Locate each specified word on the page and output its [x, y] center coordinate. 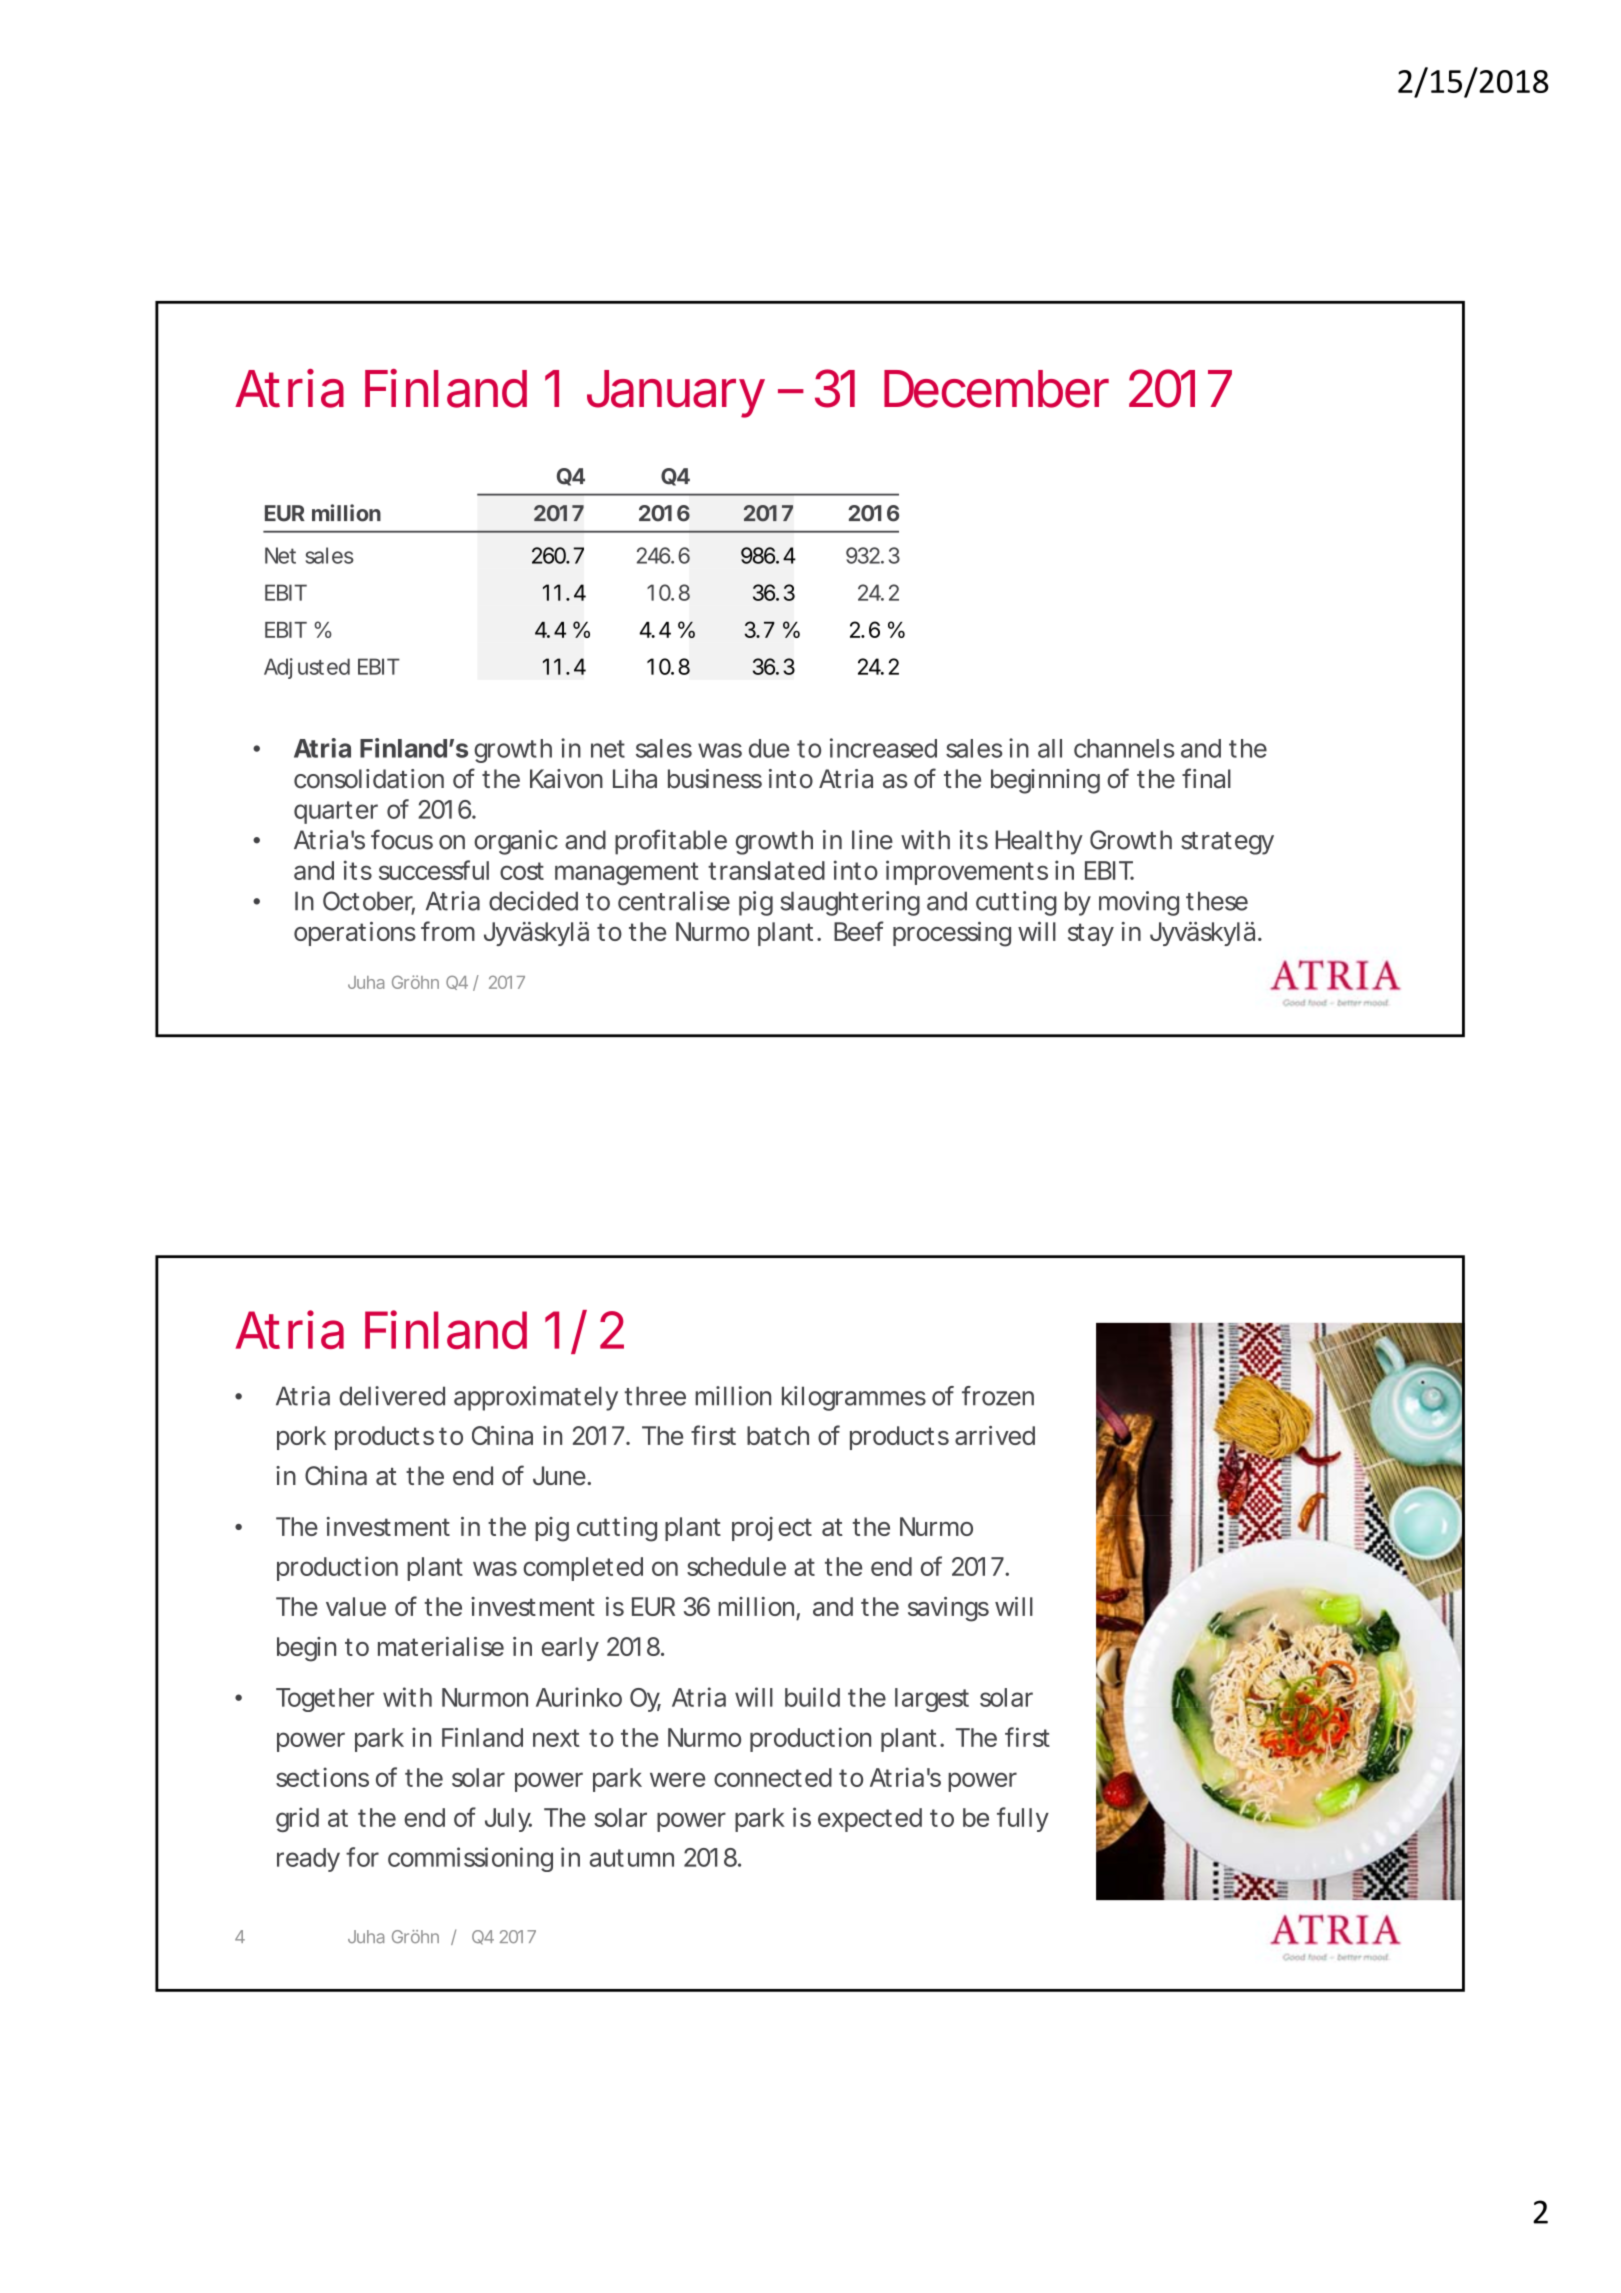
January [676, 394]
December [996, 389]
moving [1139, 903]
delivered [392, 1396]
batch [778, 1435]
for [362, 1857]
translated [766, 870]
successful [434, 870]
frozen [998, 1396]
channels [1124, 748]
